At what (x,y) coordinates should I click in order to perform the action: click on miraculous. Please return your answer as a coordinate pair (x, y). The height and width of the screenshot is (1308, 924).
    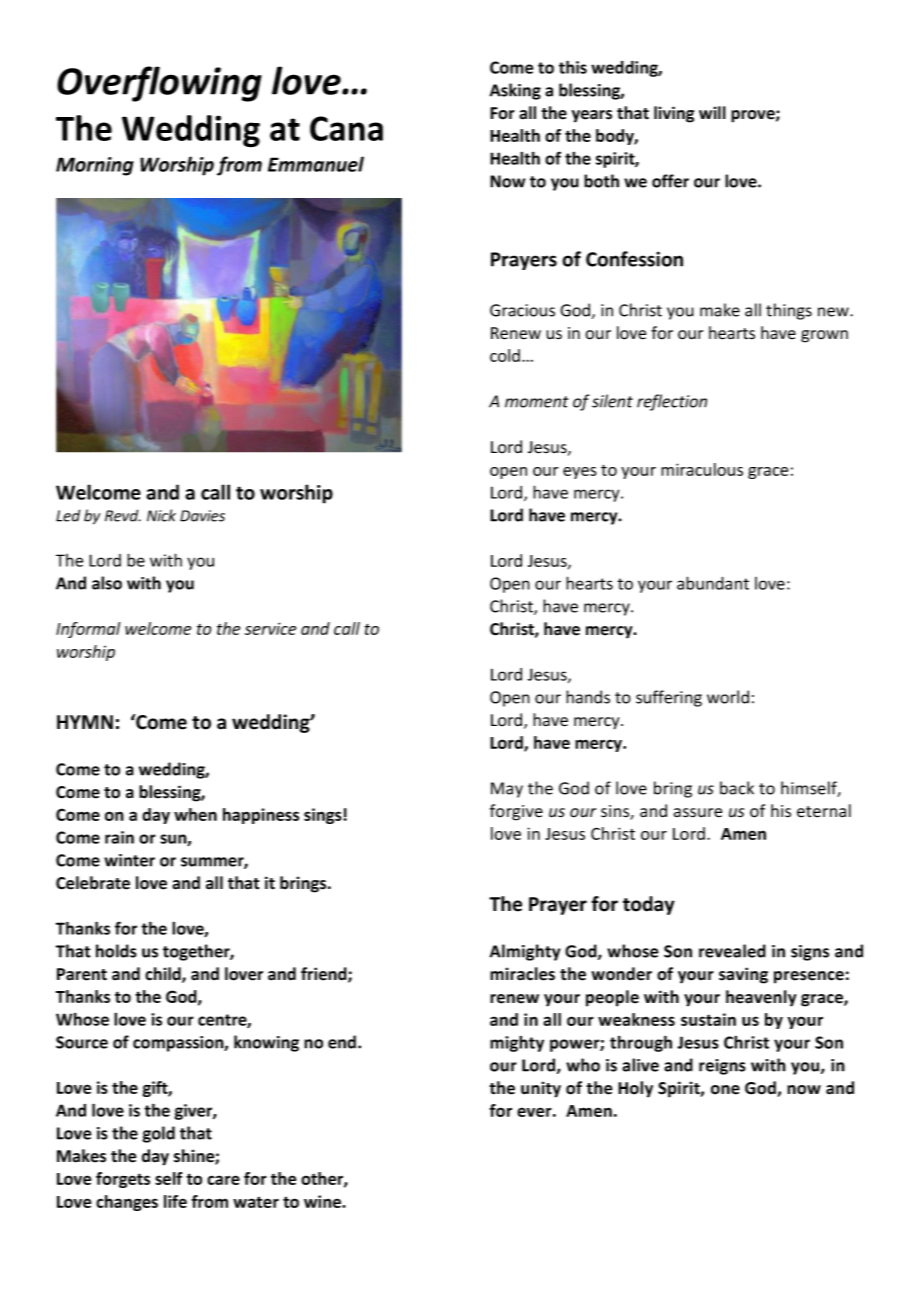
    Looking at the image, I should click on (702, 469).
